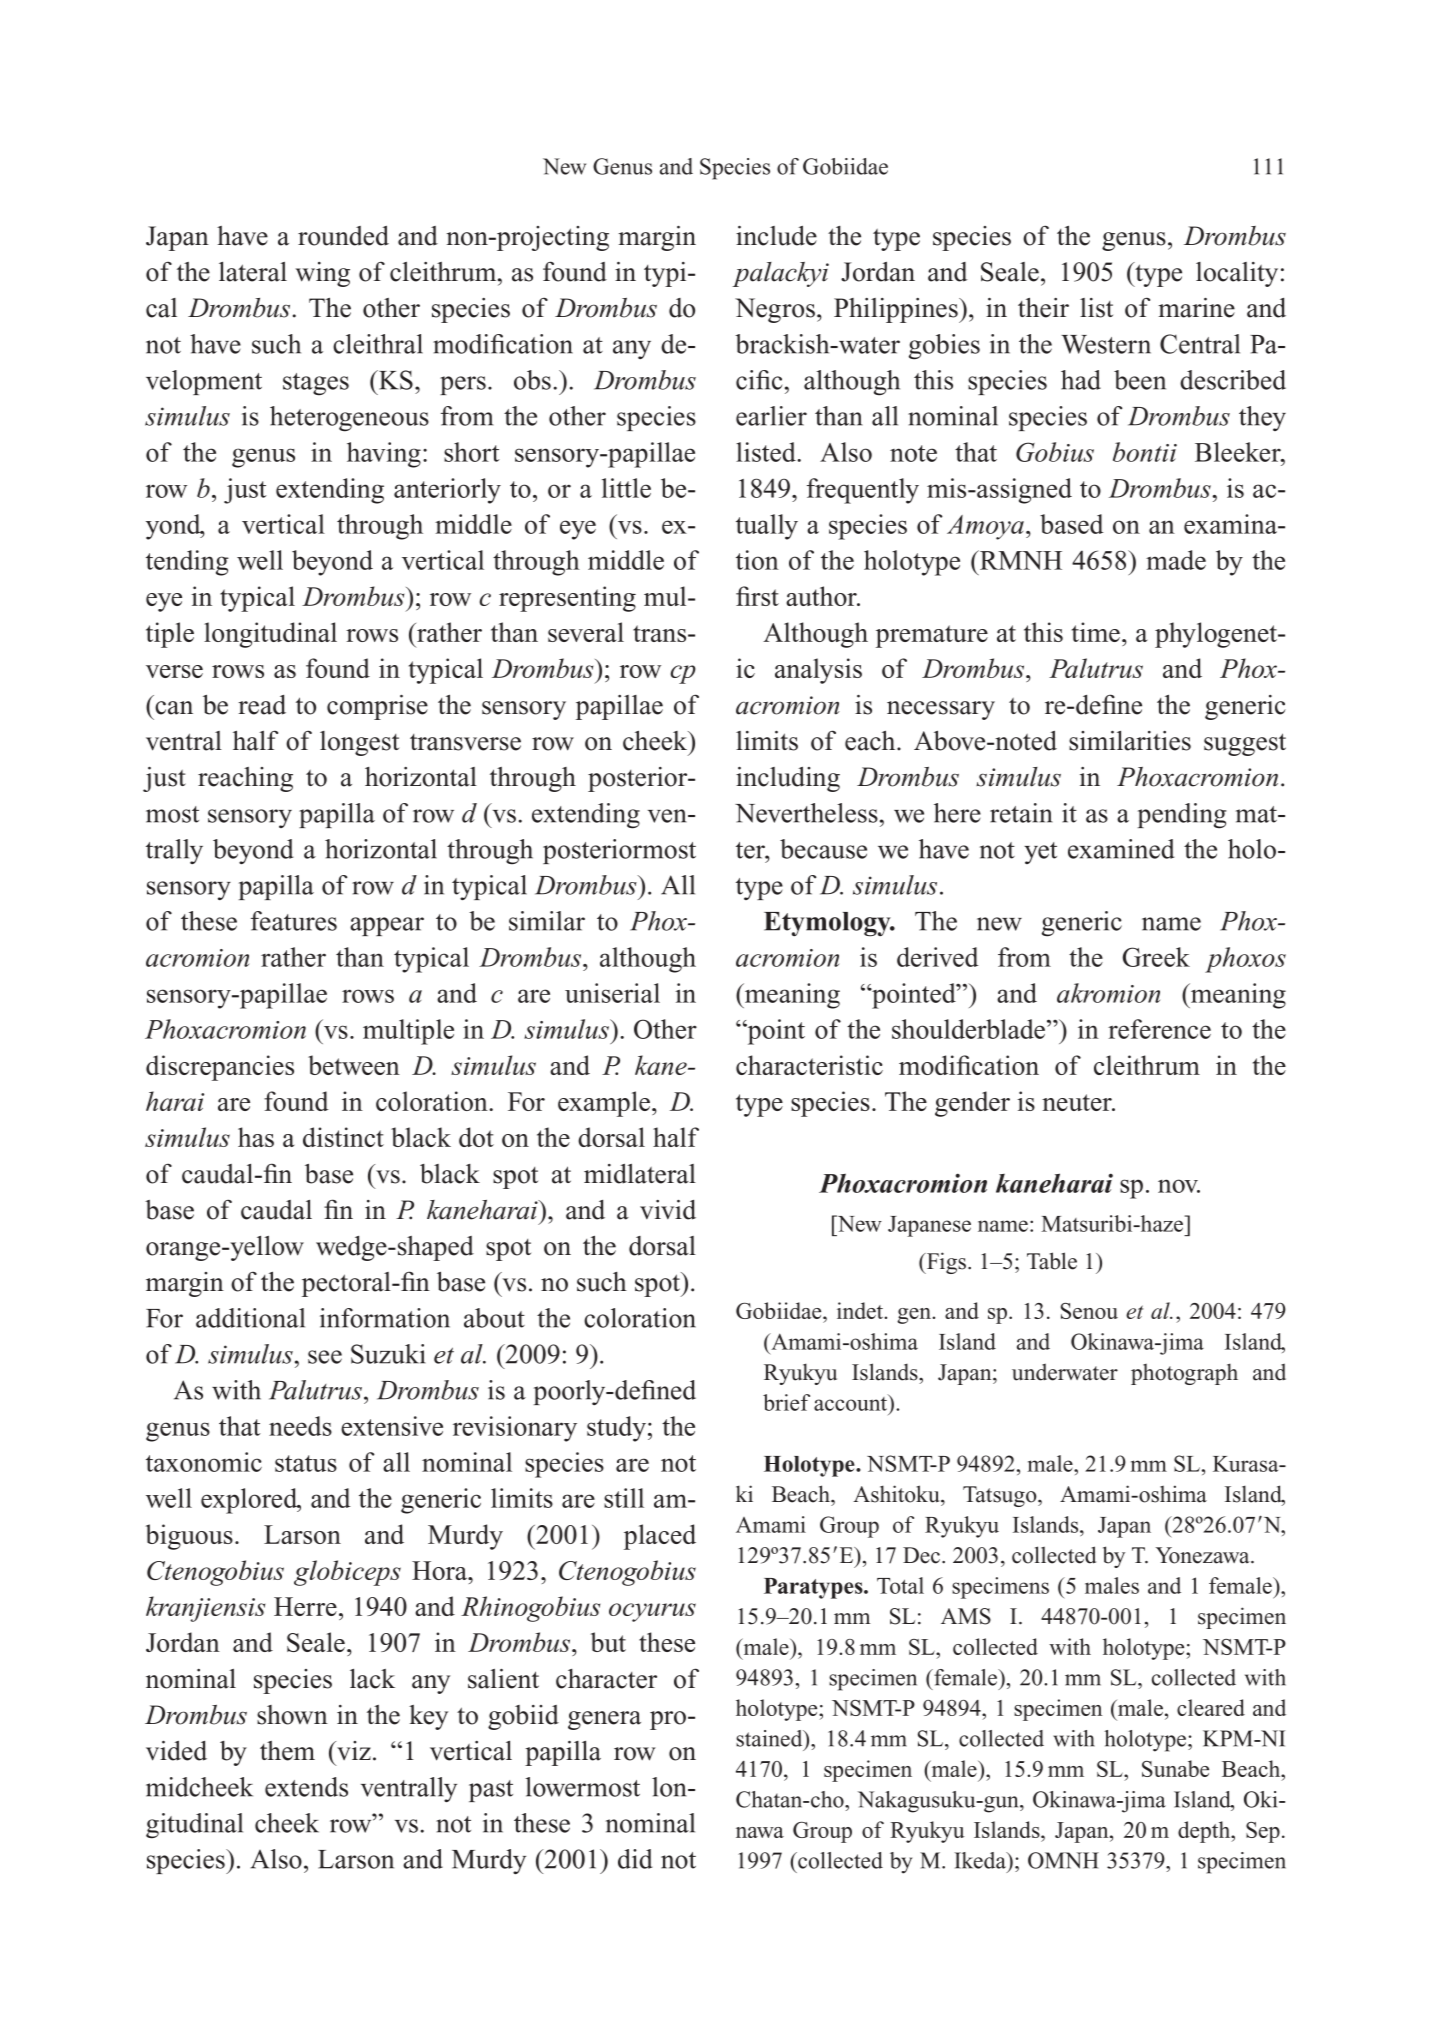 Image resolution: width=1432 pixels, height=2023 pixels. What do you see at coordinates (1184, 1374) in the screenshot?
I see `photograph` at bounding box center [1184, 1374].
